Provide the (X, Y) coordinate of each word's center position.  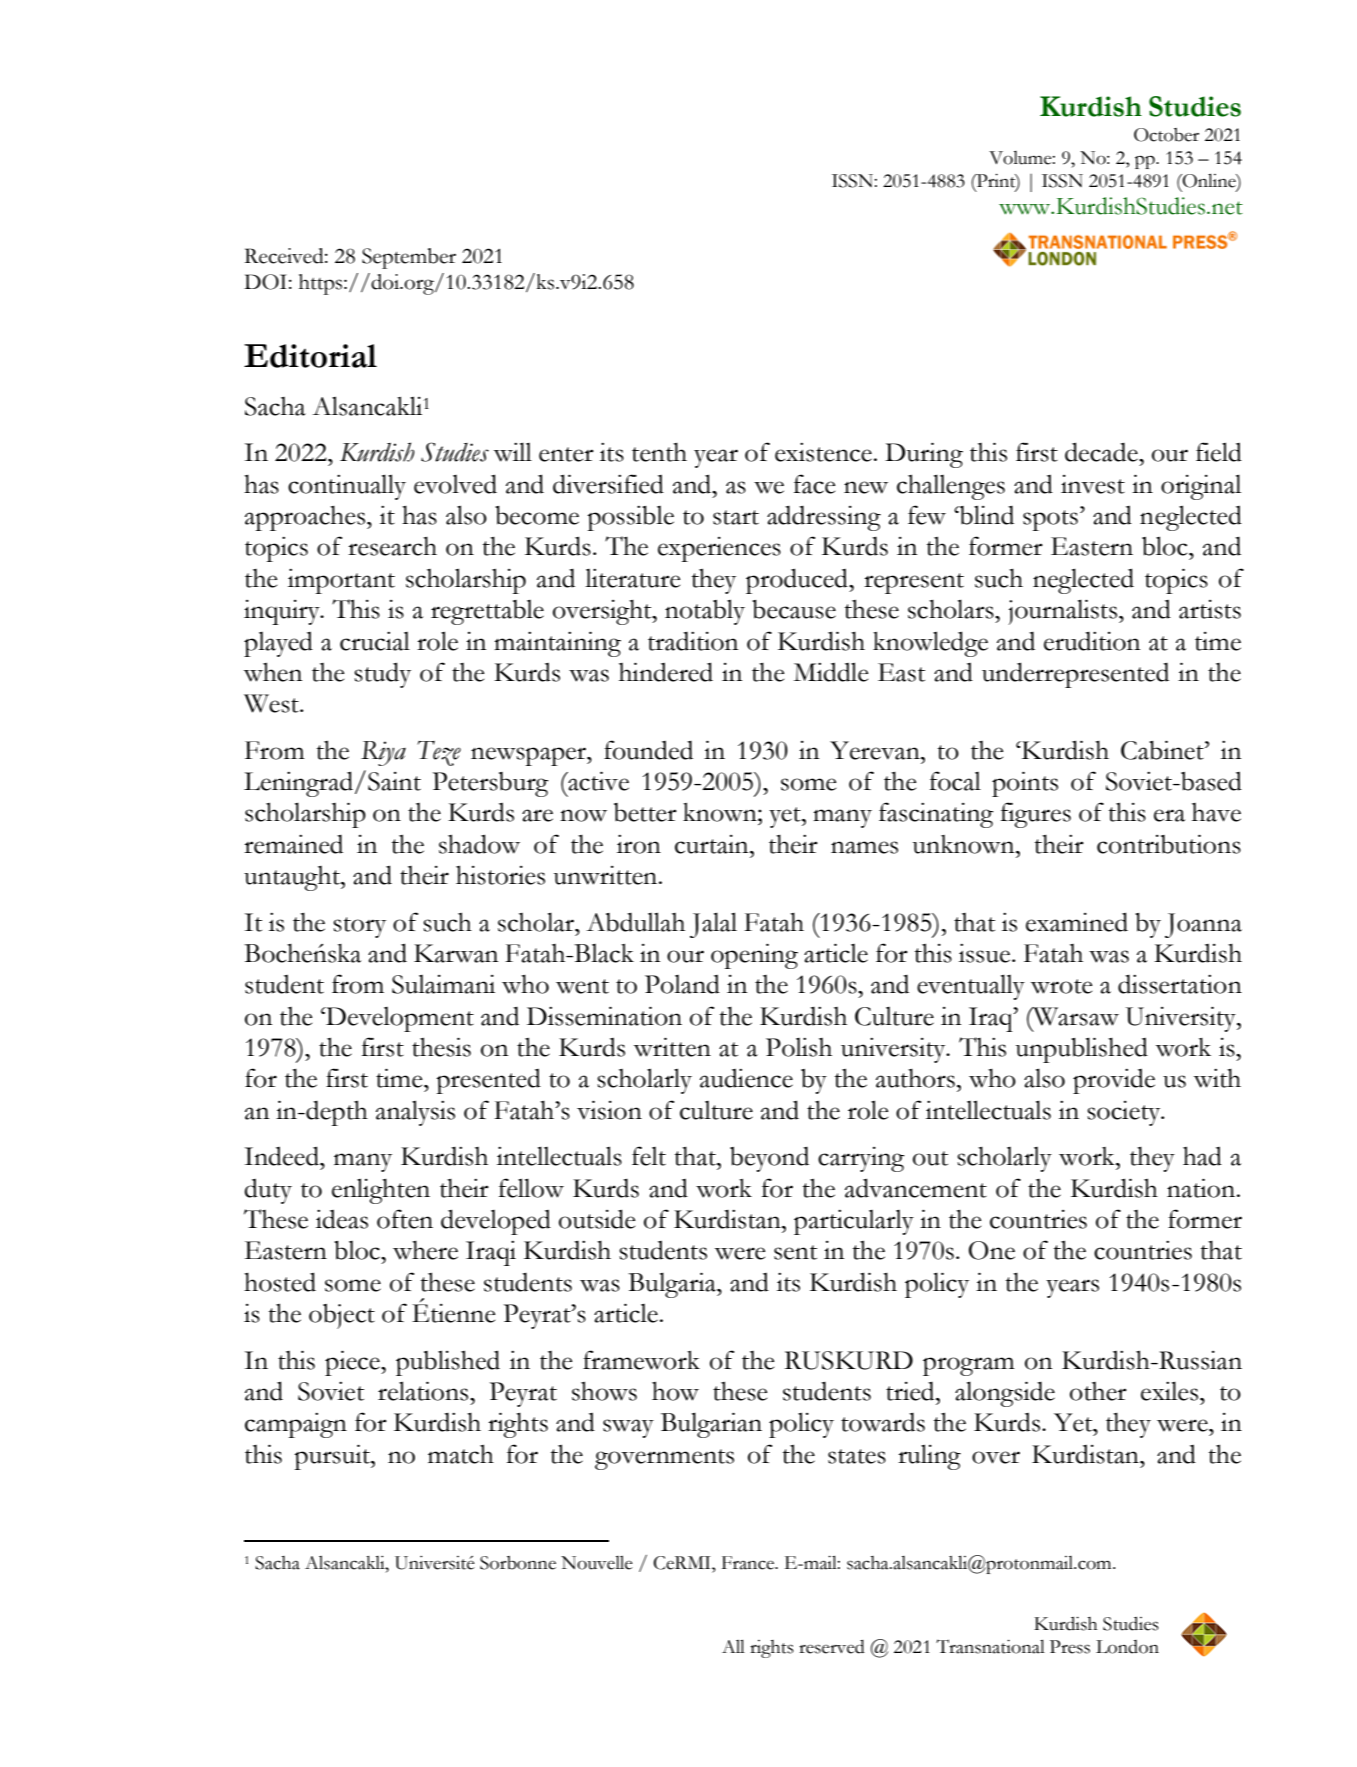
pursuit (333, 1457)
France (749, 1563)
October (1166, 135)
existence (823, 452)
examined (1077, 922)
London (1127, 1647)
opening (754, 956)
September (409, 258)
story (359, 927)
